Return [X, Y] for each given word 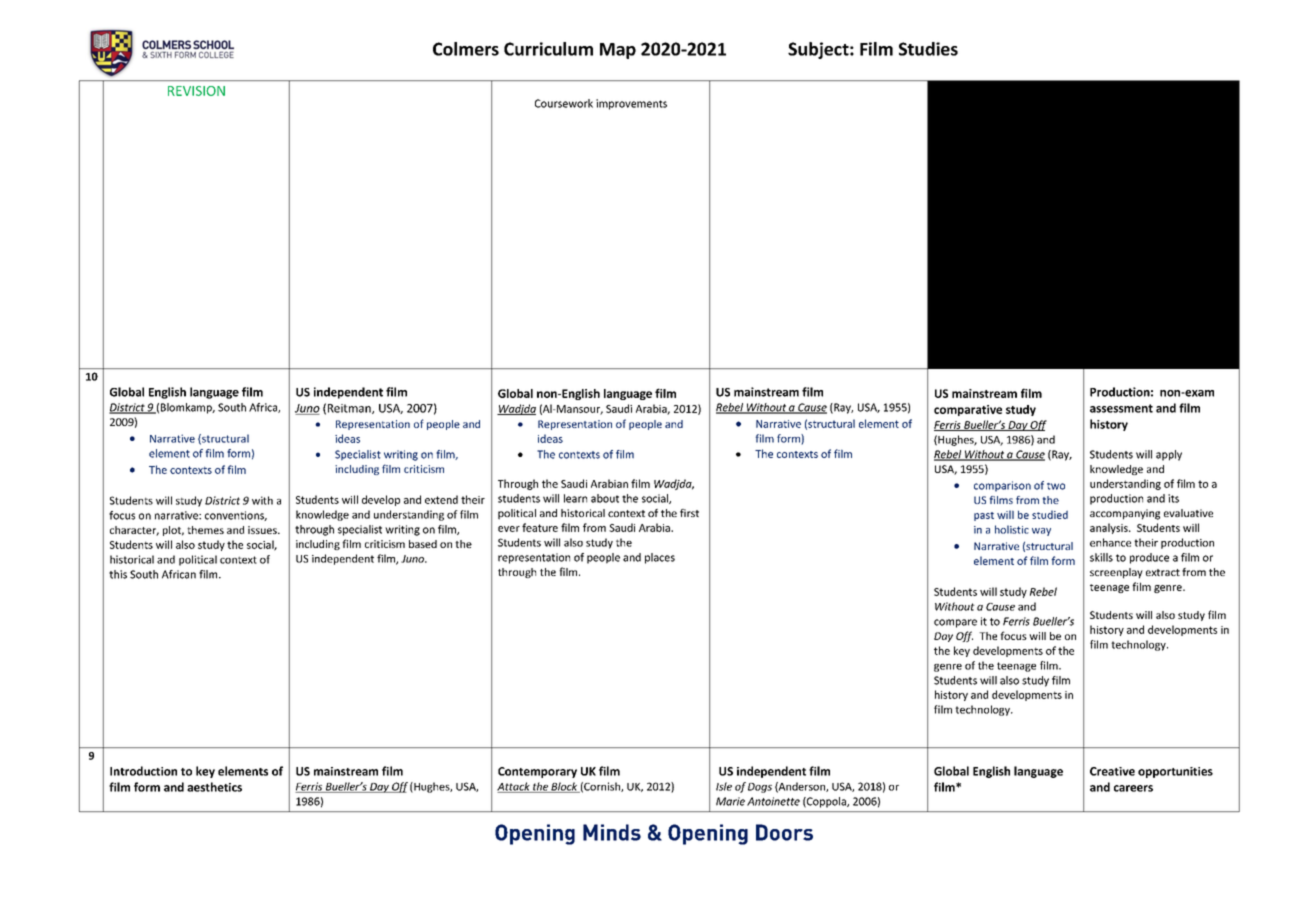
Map [618, 51]
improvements [631, 104]
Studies [928, 49]
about [605, 498]
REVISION [196, 91]
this [118, 574]
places [660, 558]
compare [955, 623]
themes [205, 530]
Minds [612, 832]
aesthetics [214, 787]
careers [1133, 788]
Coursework [564, 103]
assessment [1121, 408]
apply [1169, 455]
